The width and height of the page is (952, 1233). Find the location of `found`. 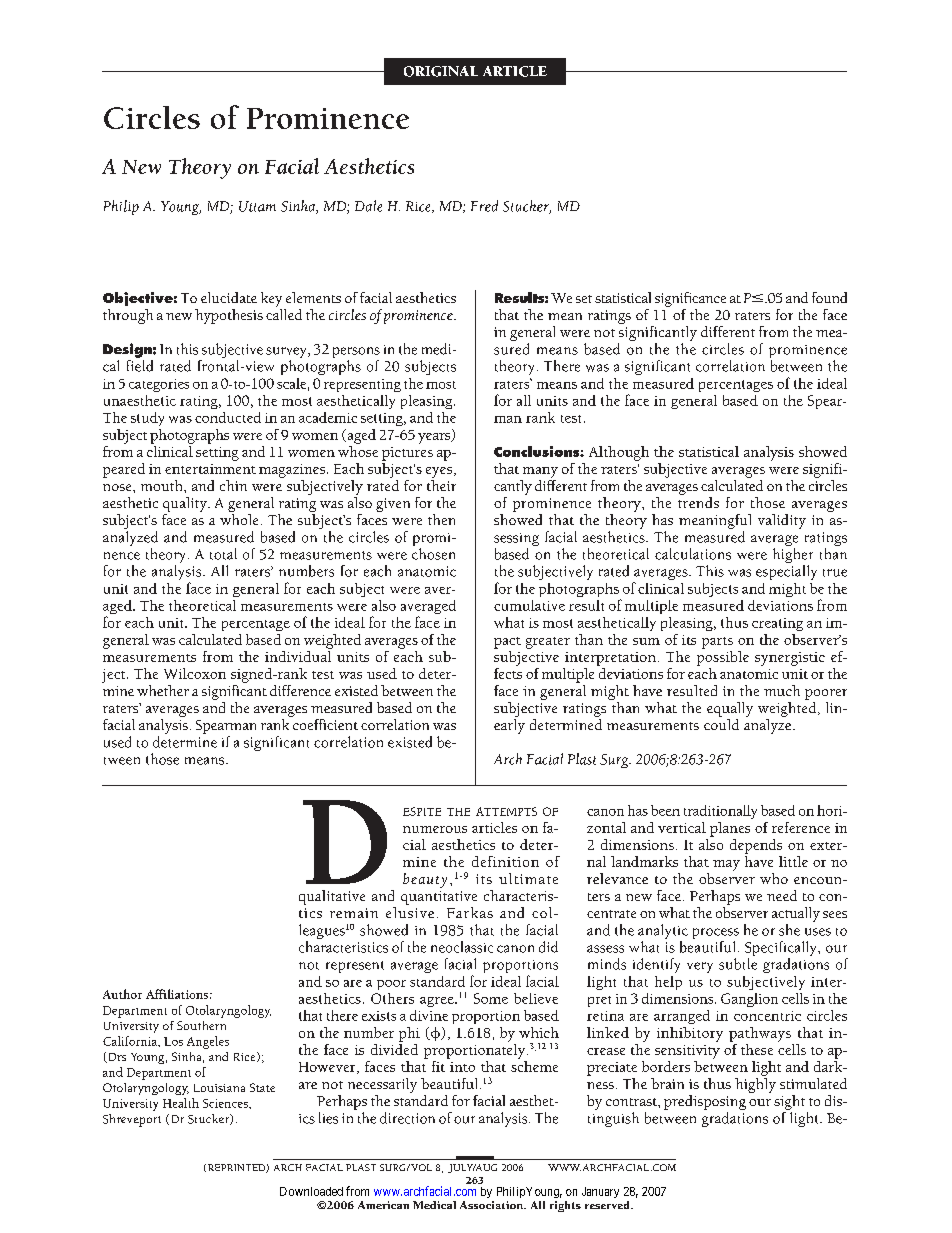

found is located at coordinates (829, 297).
